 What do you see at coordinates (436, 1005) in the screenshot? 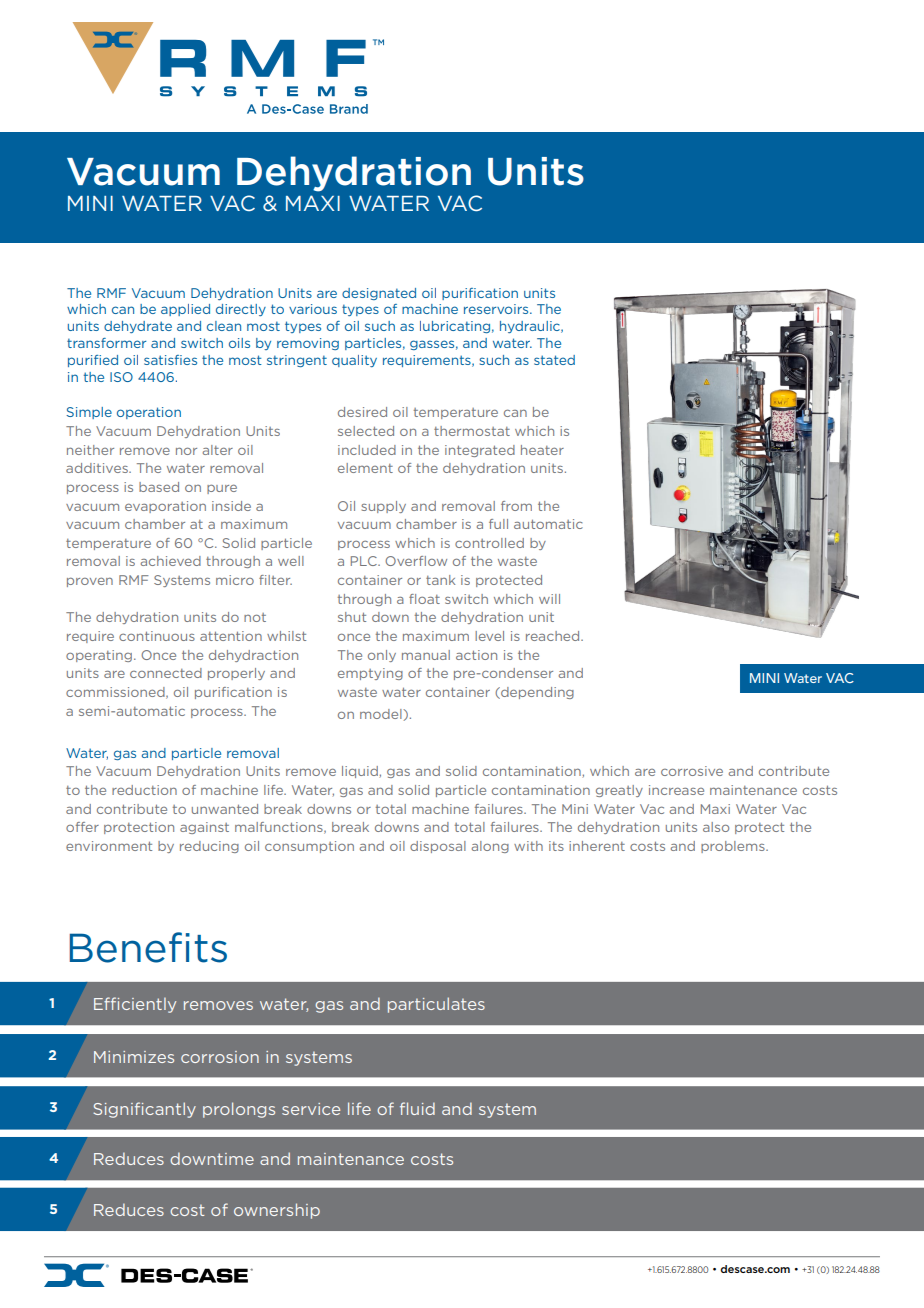
I see `particulates` at bounding box center [436, 1005].
